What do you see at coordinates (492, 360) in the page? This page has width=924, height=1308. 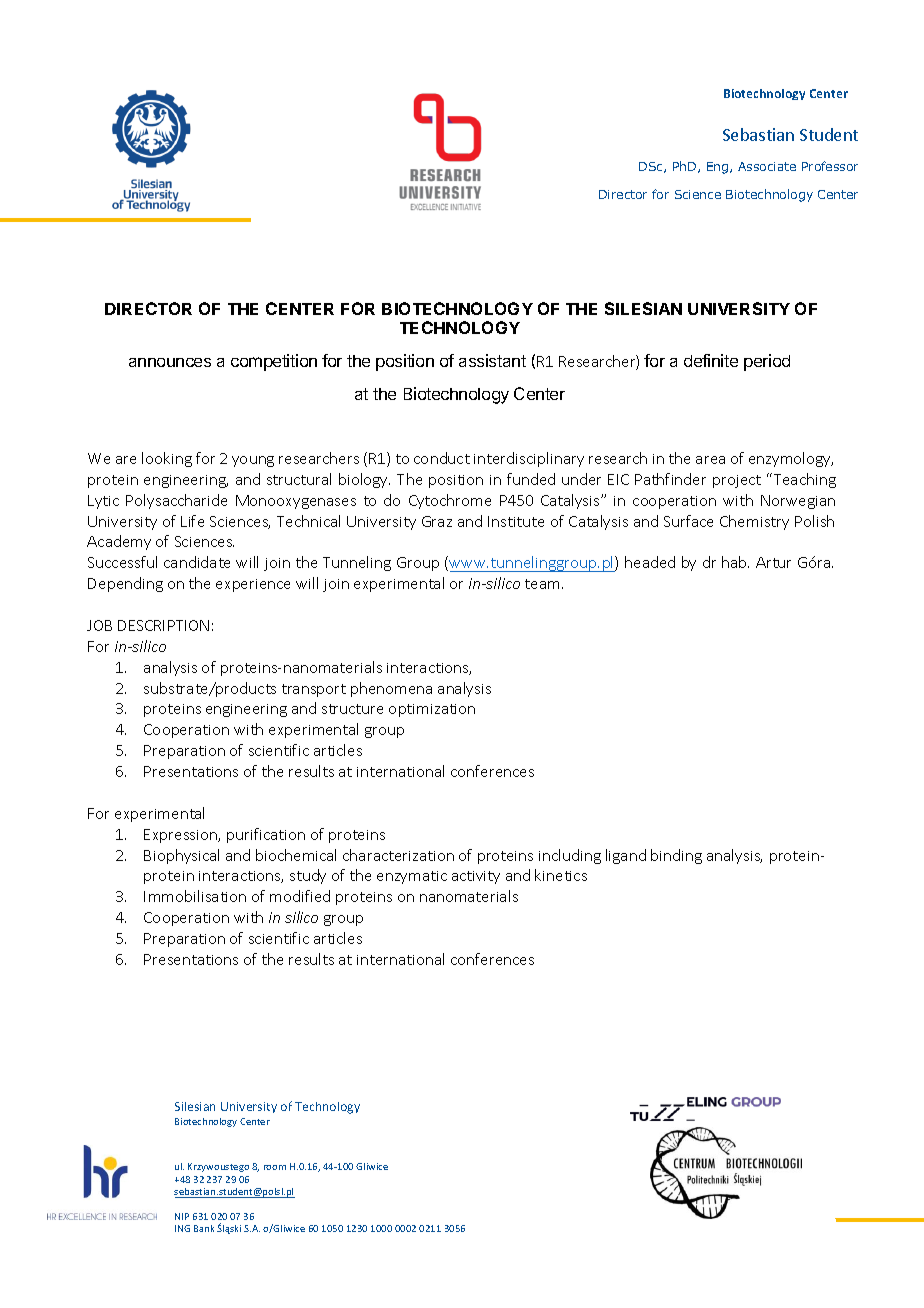 I see `assistant` at bounding box center [492, 360].
